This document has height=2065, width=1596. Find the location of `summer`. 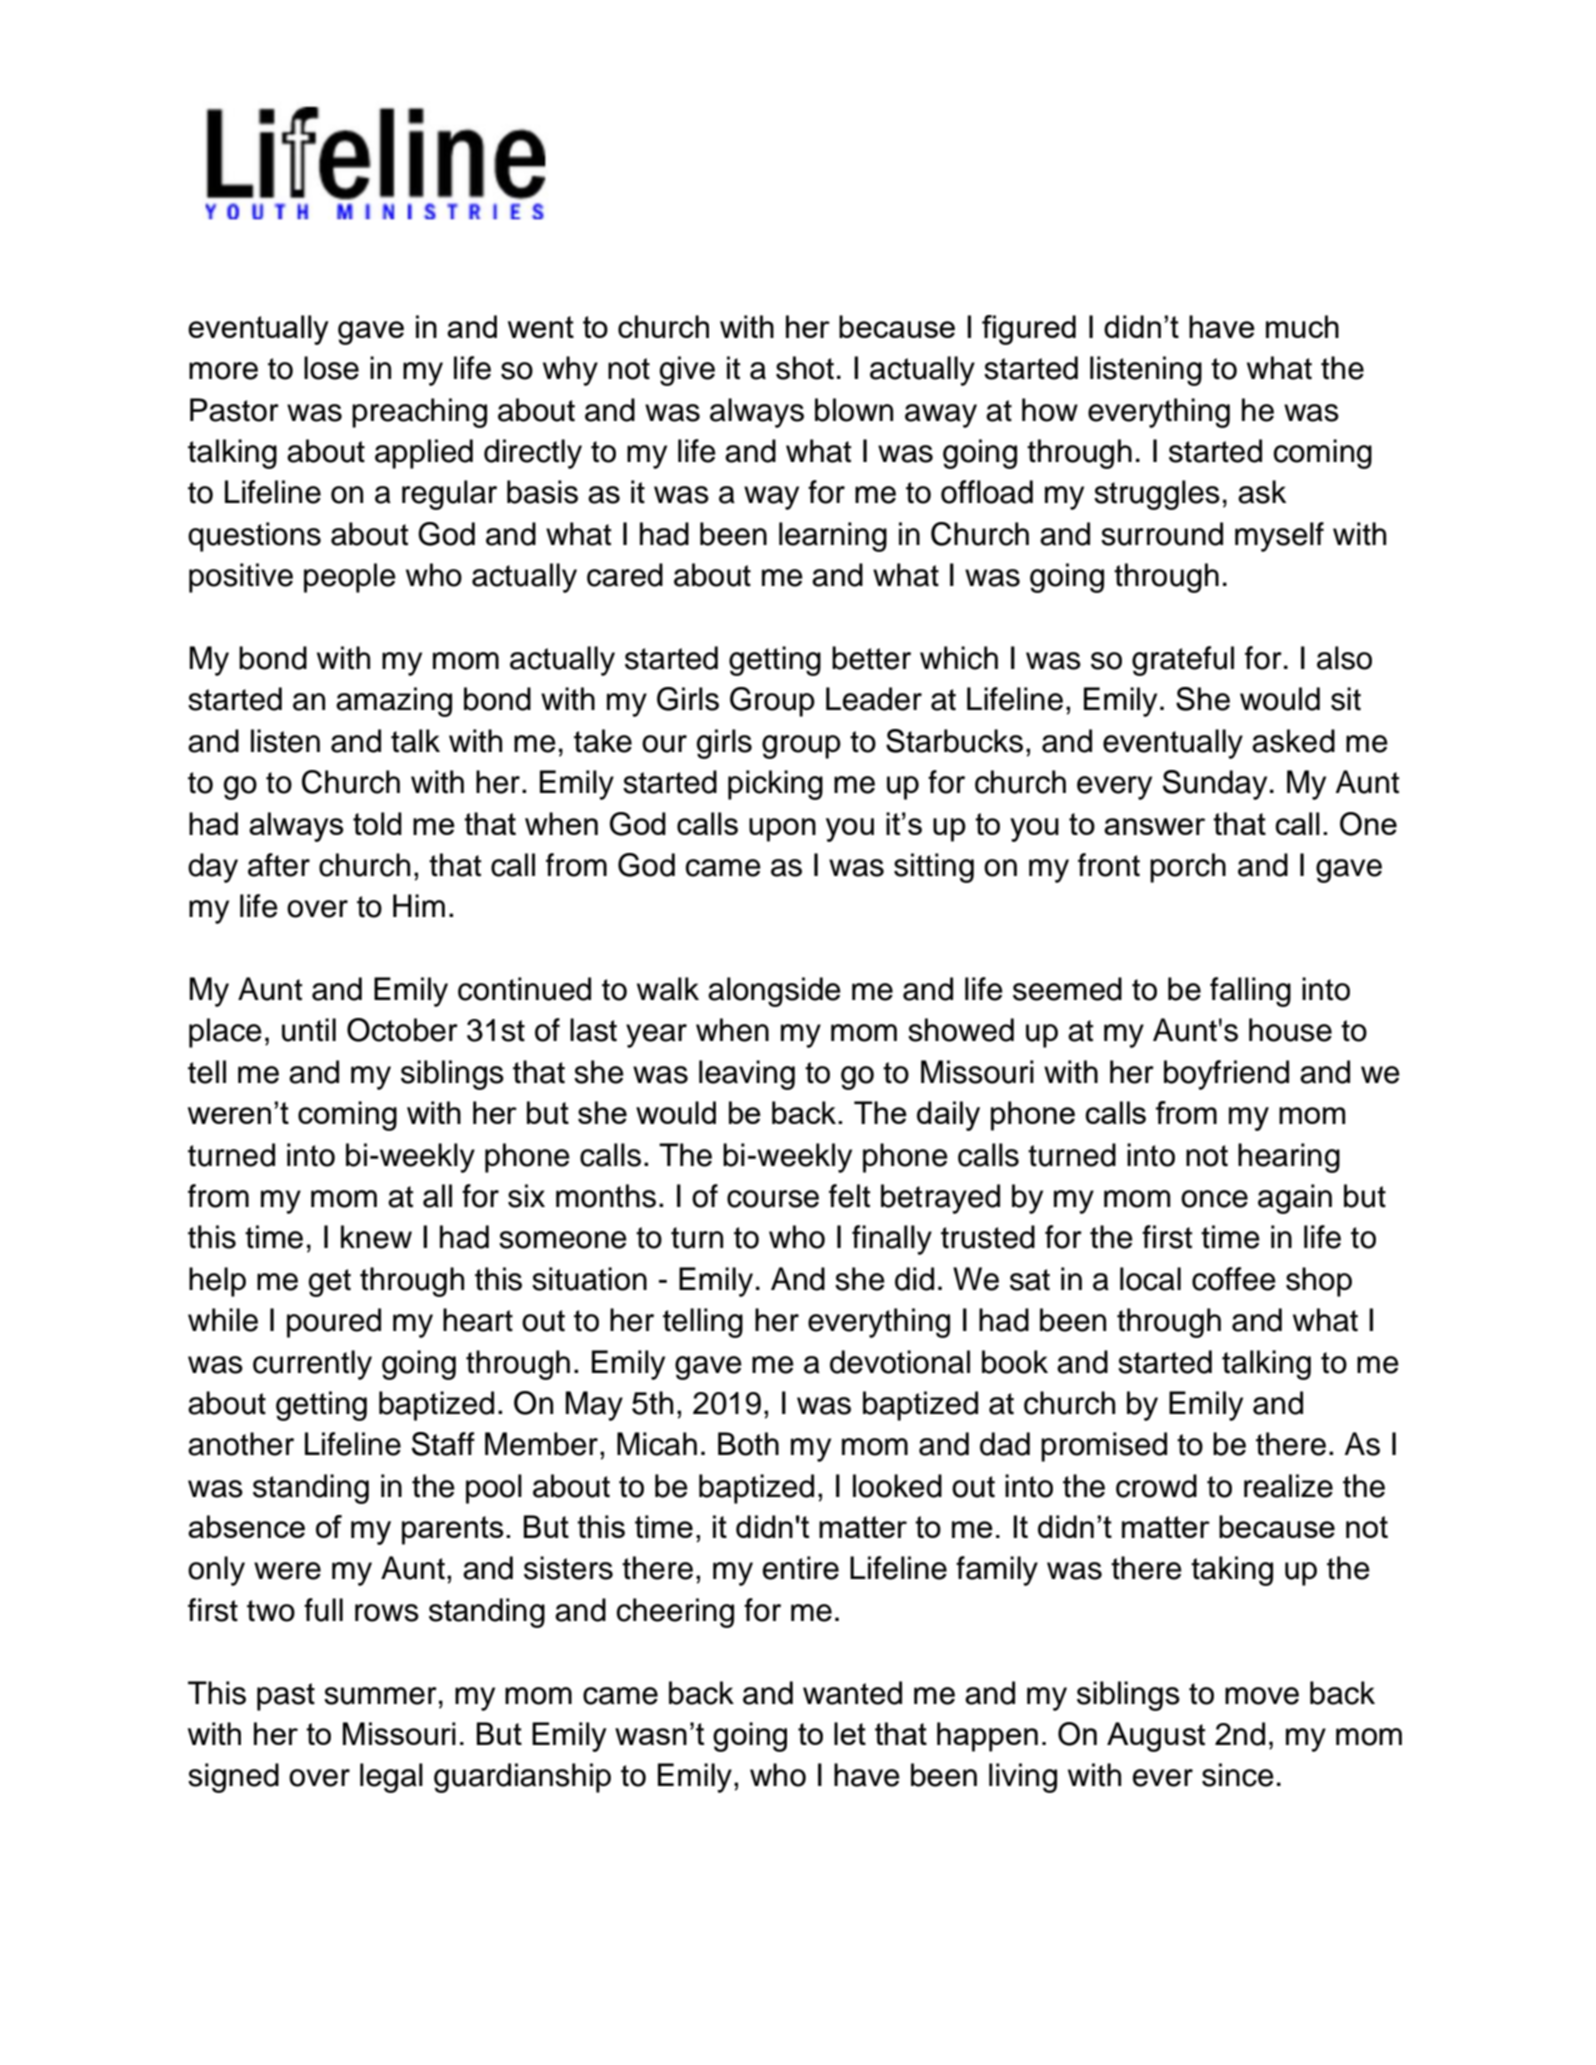

summer is located at coordinates (380, 1696).
